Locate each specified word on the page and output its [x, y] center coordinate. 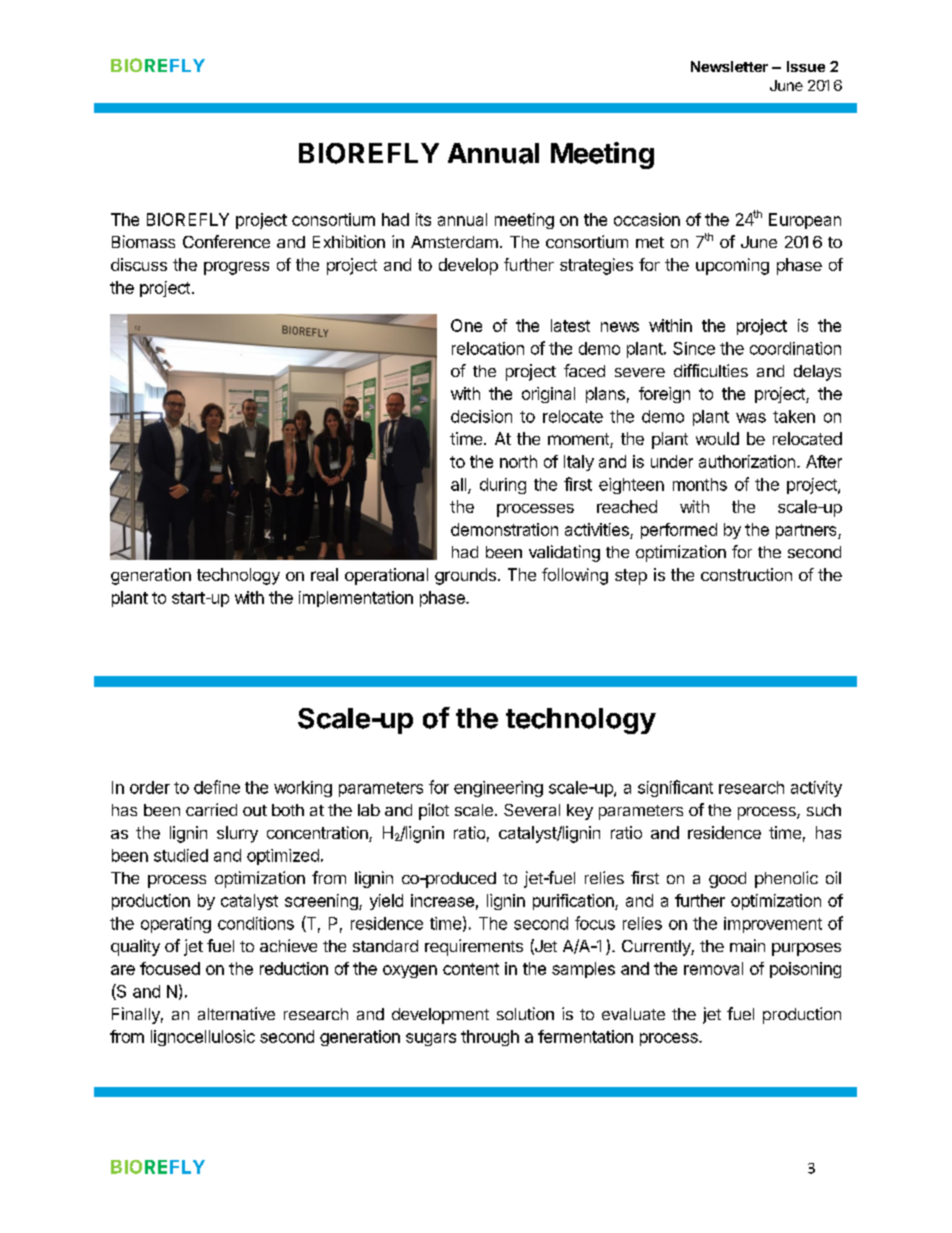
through [490, 1038]
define [217, 787]
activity [816, 789]
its [423, 219]
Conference [226, 241]
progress [236, 268]
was [751, 418]
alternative [236, 1013]
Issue [806, 66]
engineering [498, 789]
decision [481, 416]
